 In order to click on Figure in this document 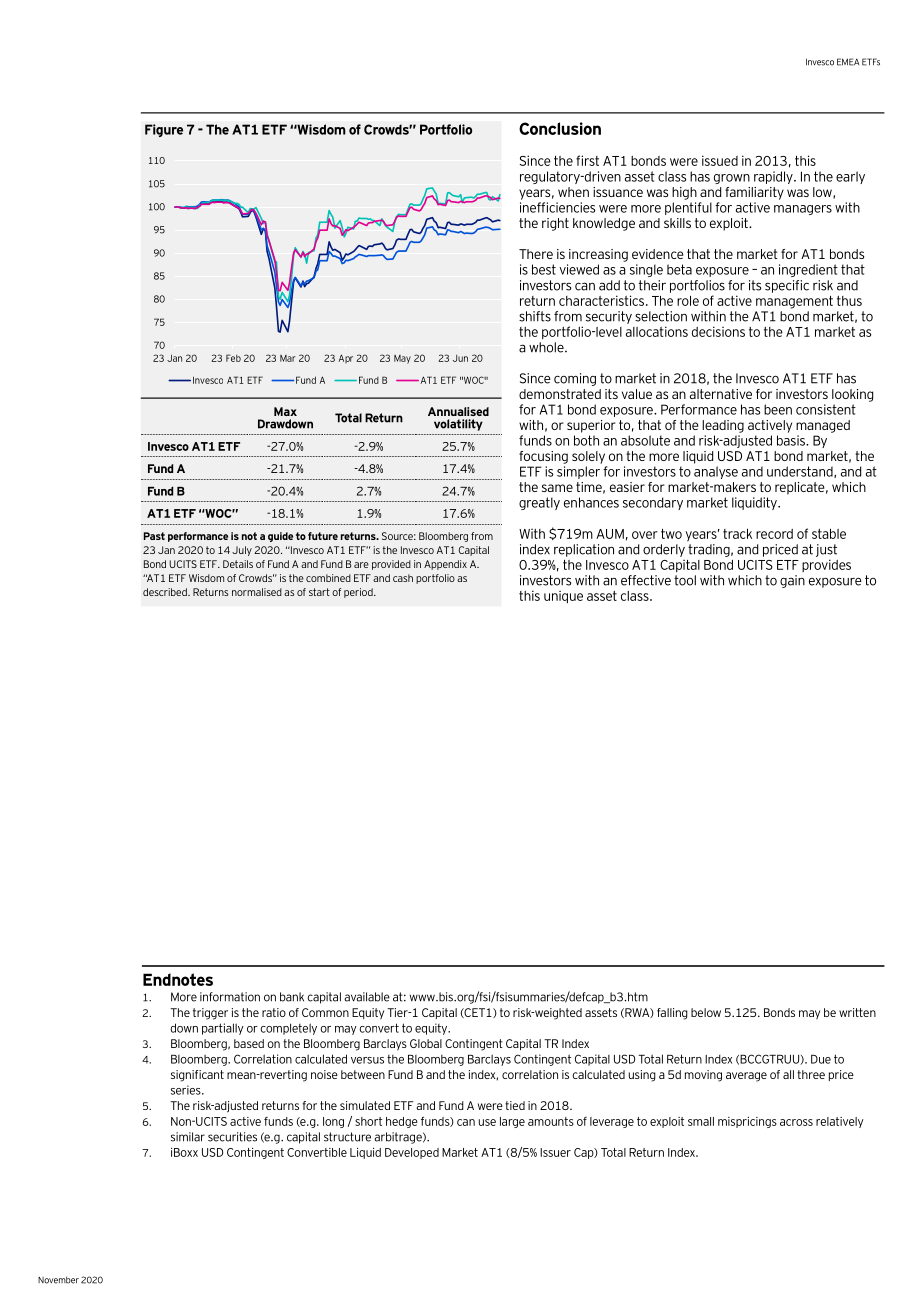, I will do `click(164, 130)`.
